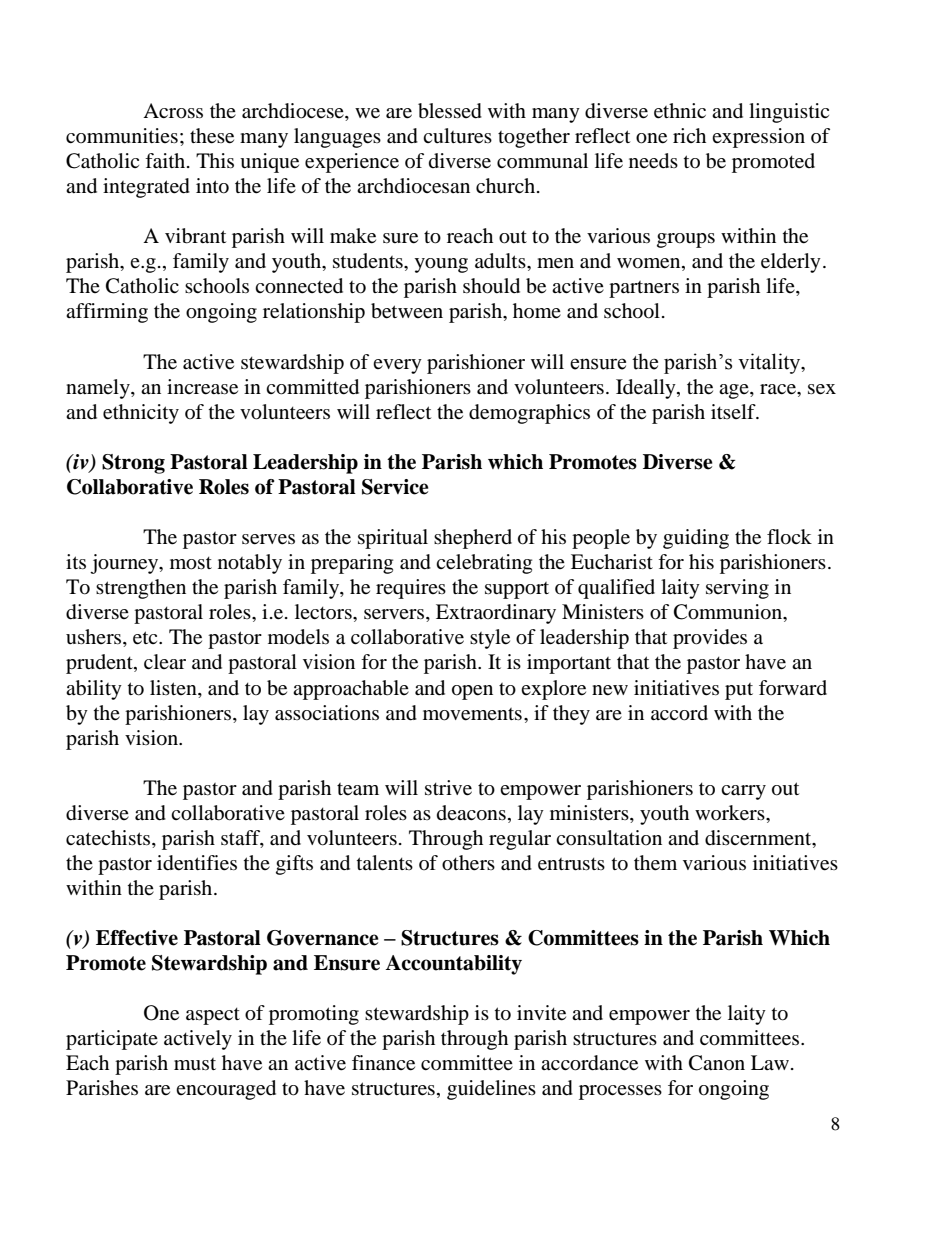 The width and height of the image is (952, 1233). What do you see at coordinates (457, 136) in the image?
I see `cultures` at bounding box center [457, 136].
